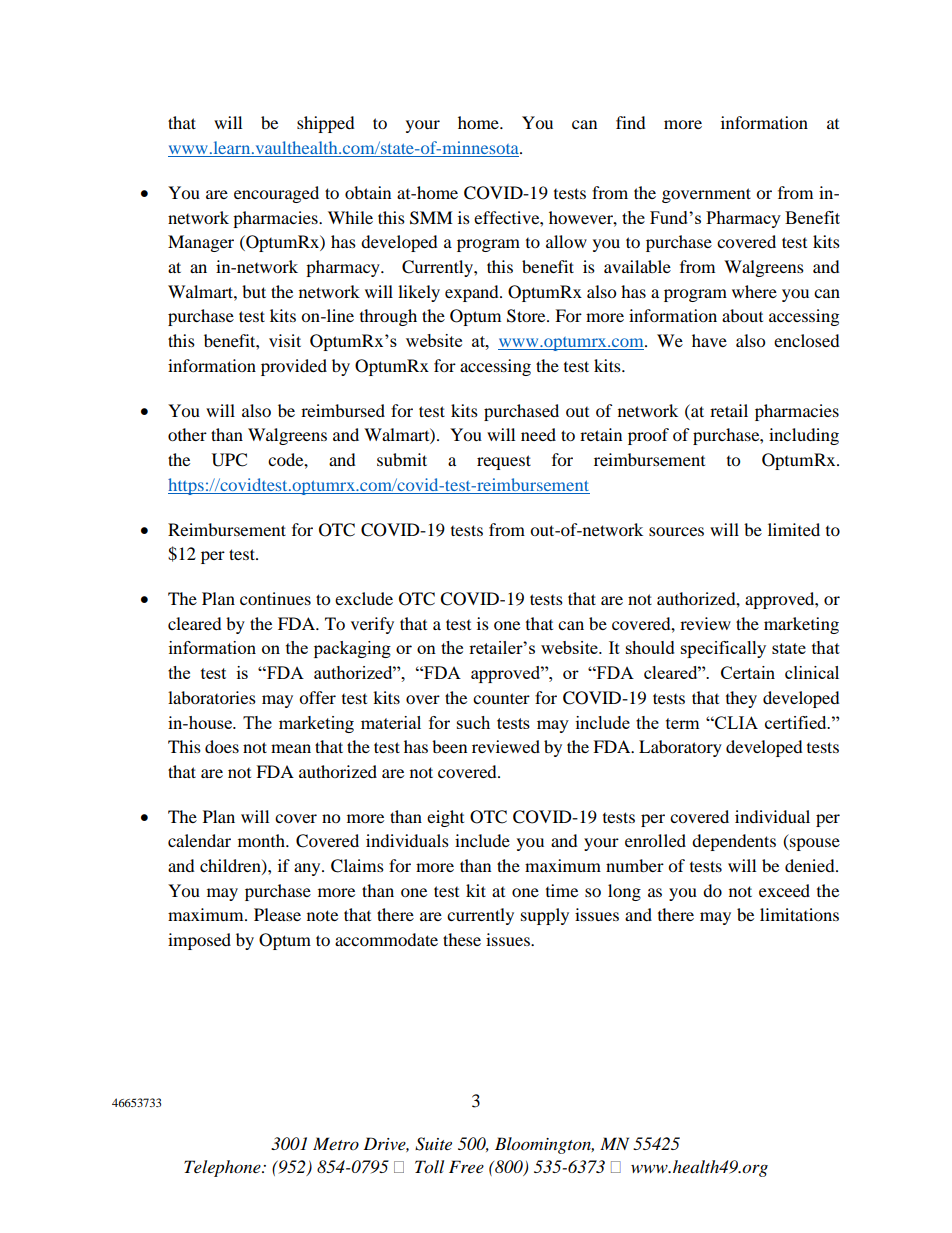 The image size is (952, 1233). What do you see at coordinates (545, 916) in the screenshot?
I see `supply` at bounding box center [545, 916].
